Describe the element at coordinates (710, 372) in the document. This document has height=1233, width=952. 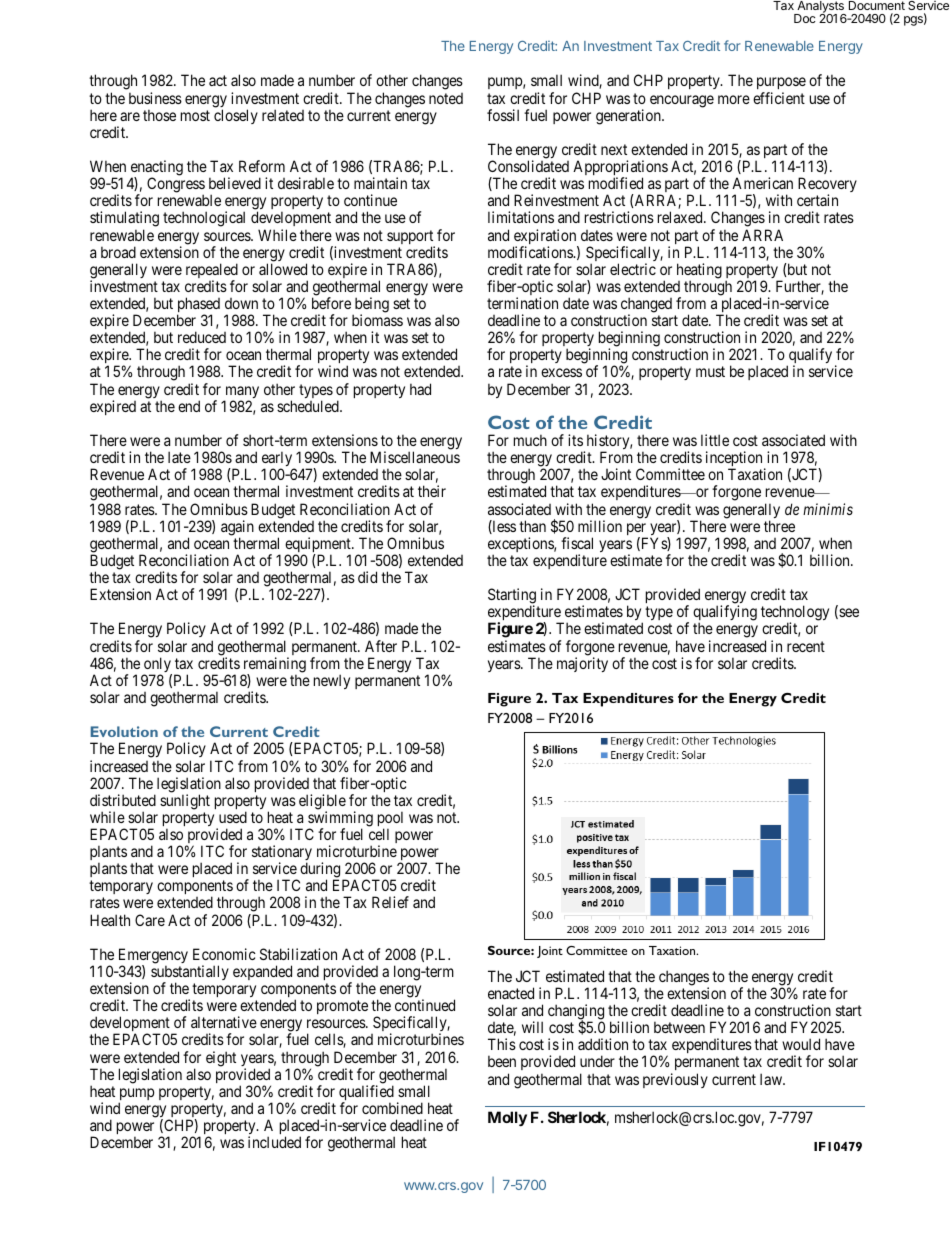
I see `must` at that location.
